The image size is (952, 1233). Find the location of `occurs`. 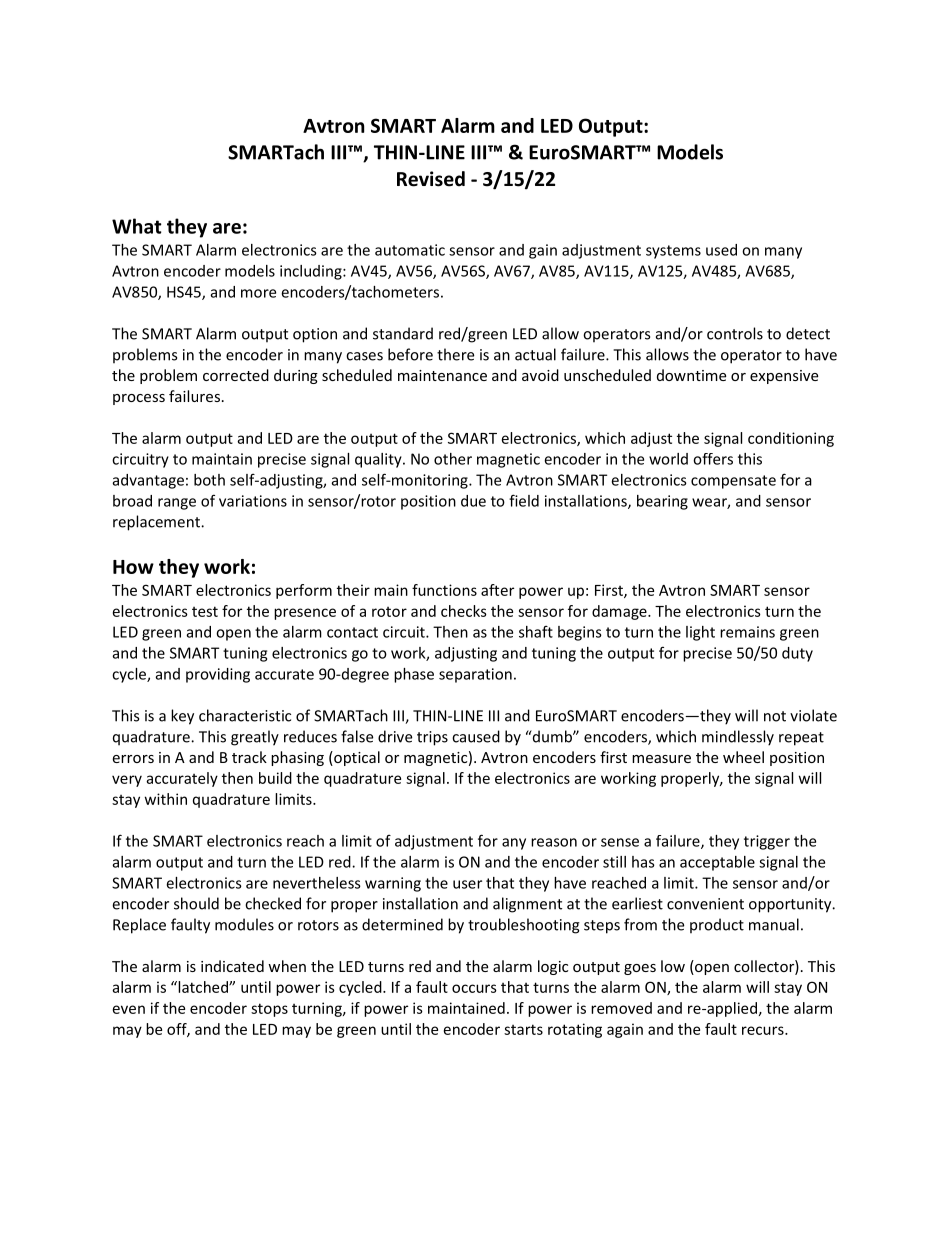

occurs is located at coordinates (474, 988).
